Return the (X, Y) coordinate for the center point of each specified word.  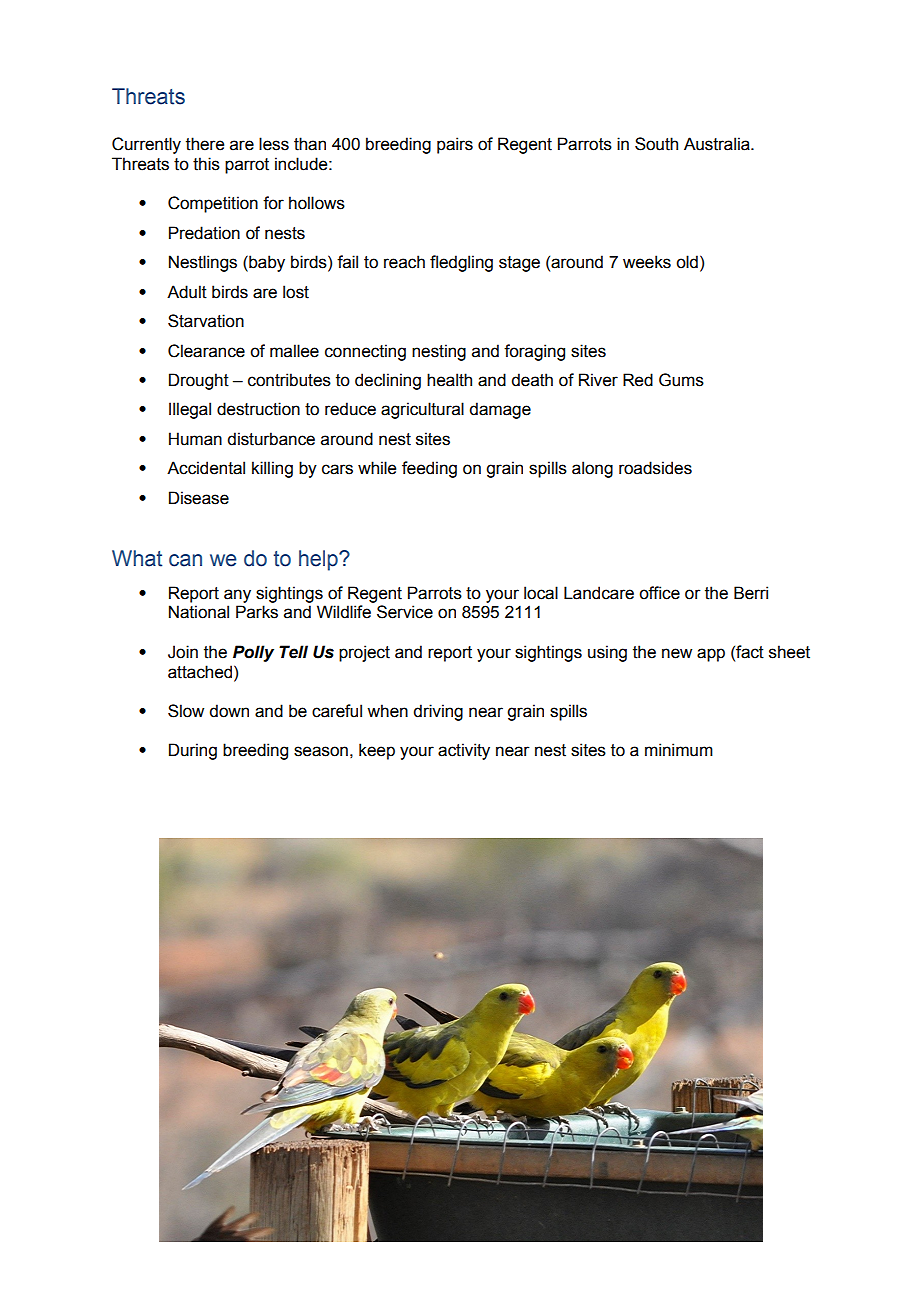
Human (195, 439)
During (193, 751)
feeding (429, 469)
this (206, 164)
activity (464, 751)
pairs (455, 145)
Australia (718, 144)
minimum (679, 750)
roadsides (655, 468)
